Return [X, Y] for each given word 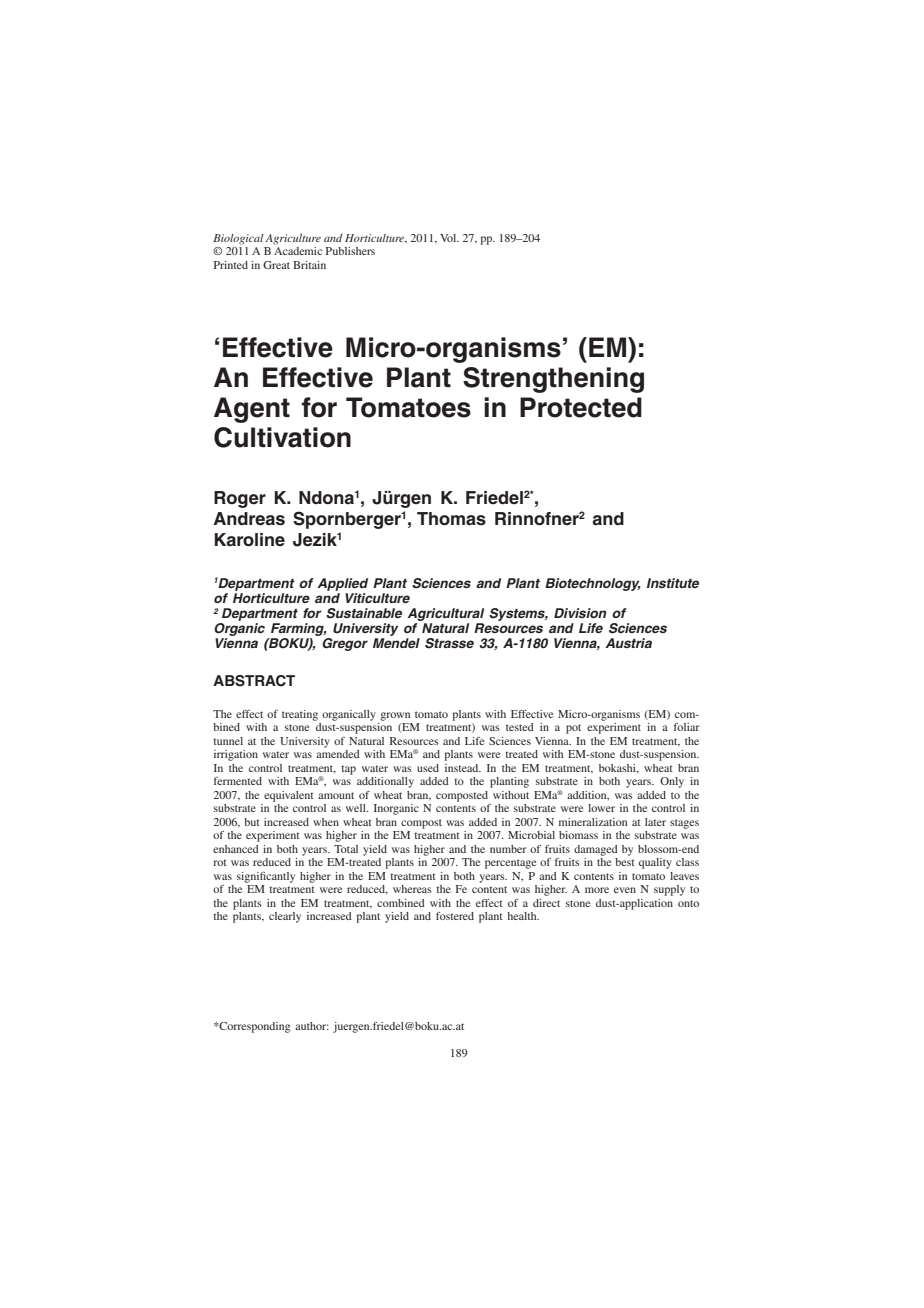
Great [276, 265]
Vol [449, 238]
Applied [342, 584]
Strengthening [553, 380]
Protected [581, 407]
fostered [455, 916]
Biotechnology [593, 584]
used [428, 768]
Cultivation [282, 437]
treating [300, 715]
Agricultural [445, 614]
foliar [686, 727]
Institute [673, 583]
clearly [285, 917]
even [625, 890]
